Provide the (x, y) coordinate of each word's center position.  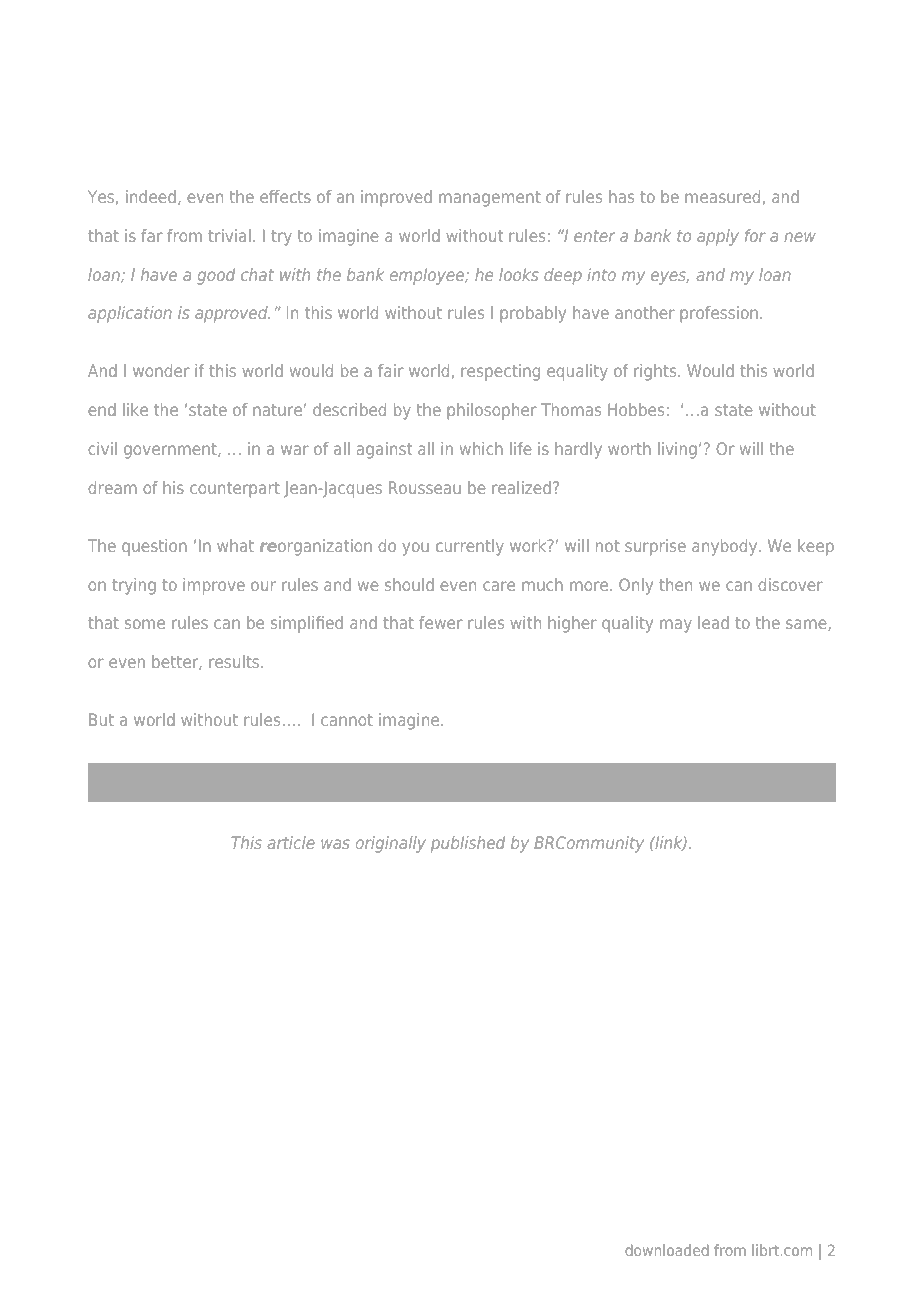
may (676, 626)
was (335, 844)
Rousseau (425, 487)
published (468, 844)
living (677, 450)
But (101, 719)
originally (391, 844)
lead (714, 622)
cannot (347, 720)
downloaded (667, 1250)
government (171, 451)
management (490, 199)
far (151, 235)
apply (718, 237)
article (291, 842)
